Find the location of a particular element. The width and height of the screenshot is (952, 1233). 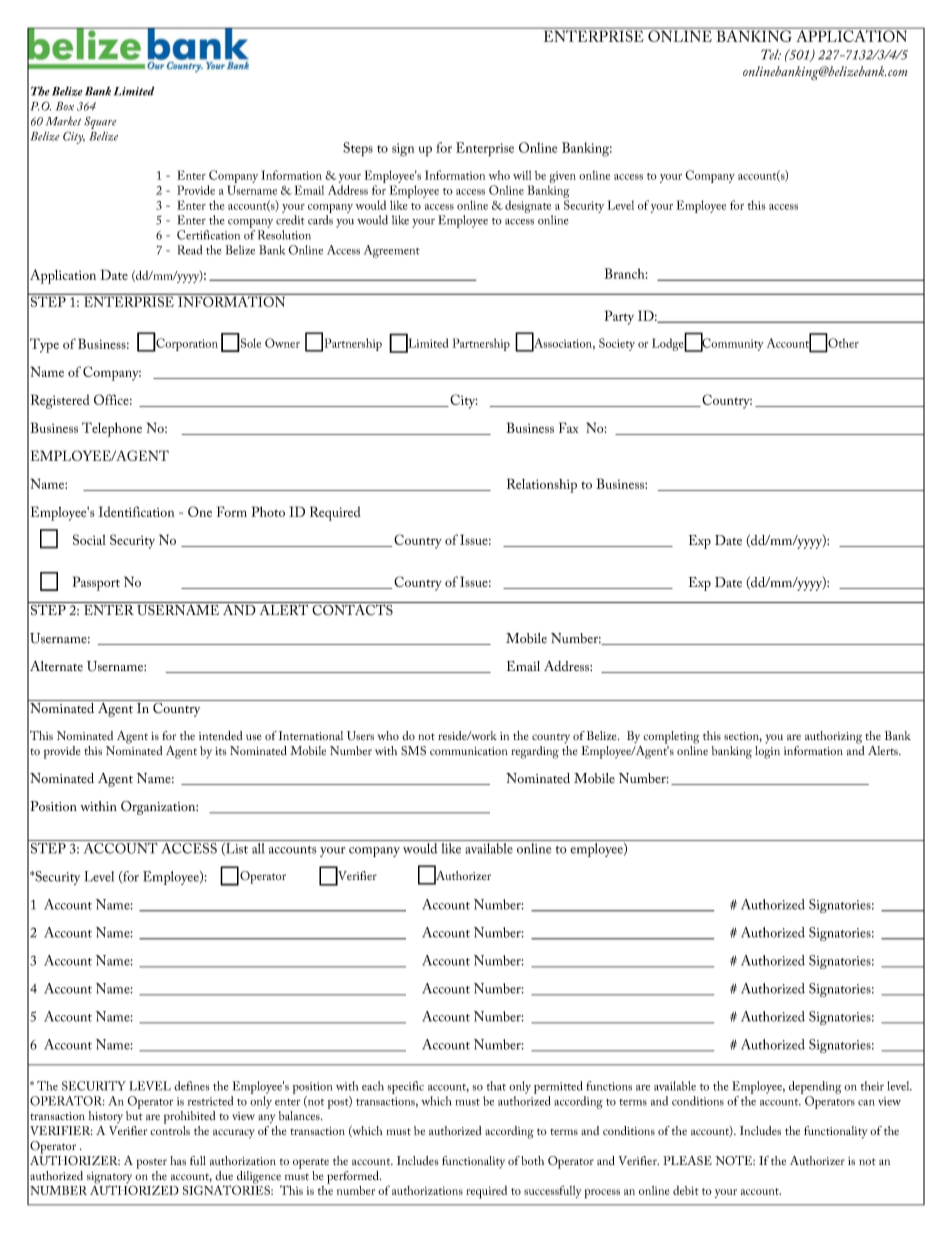

all is located at coordinates (258, 848).
